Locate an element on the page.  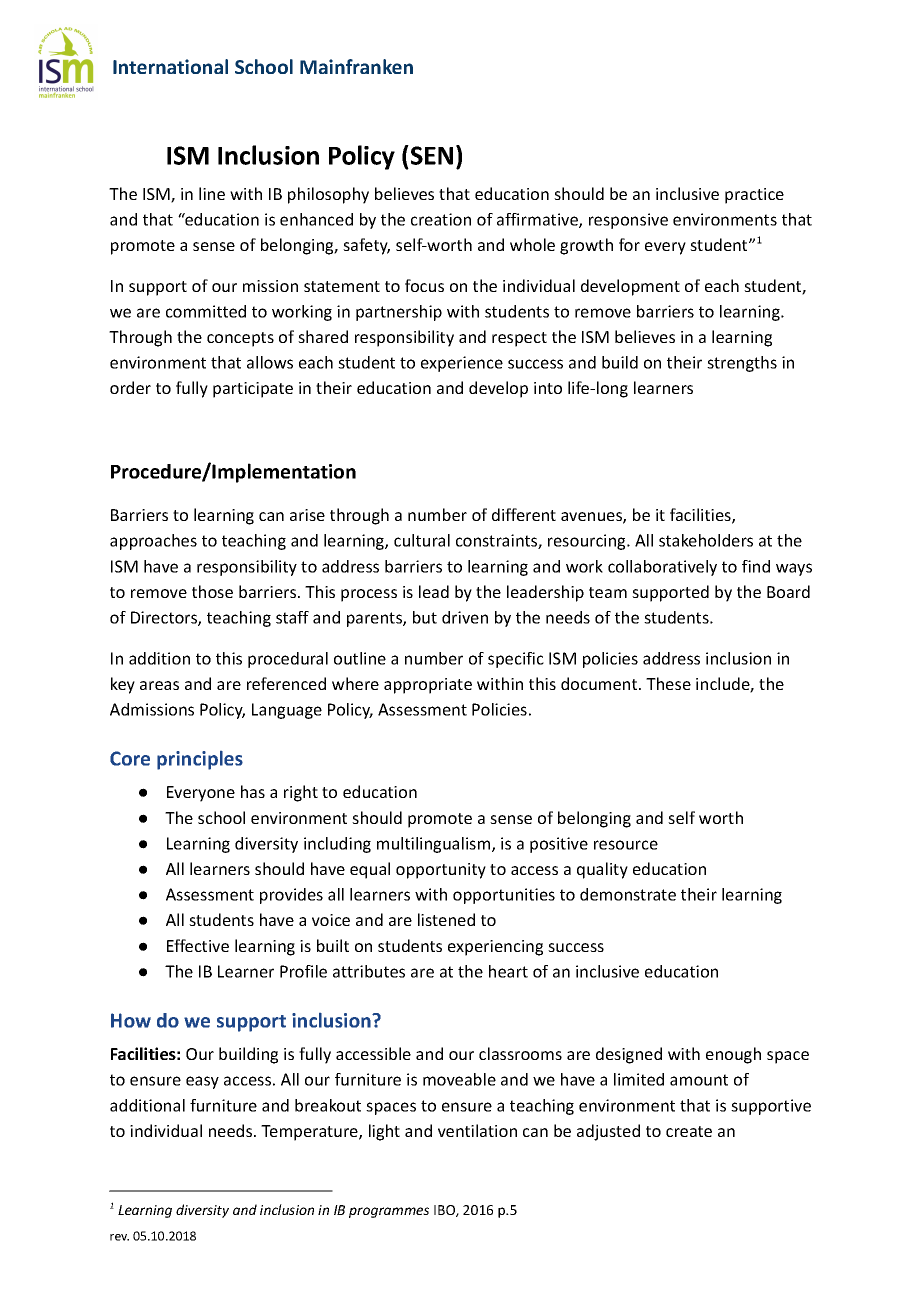
driven is located at coordinates (465, 617).
